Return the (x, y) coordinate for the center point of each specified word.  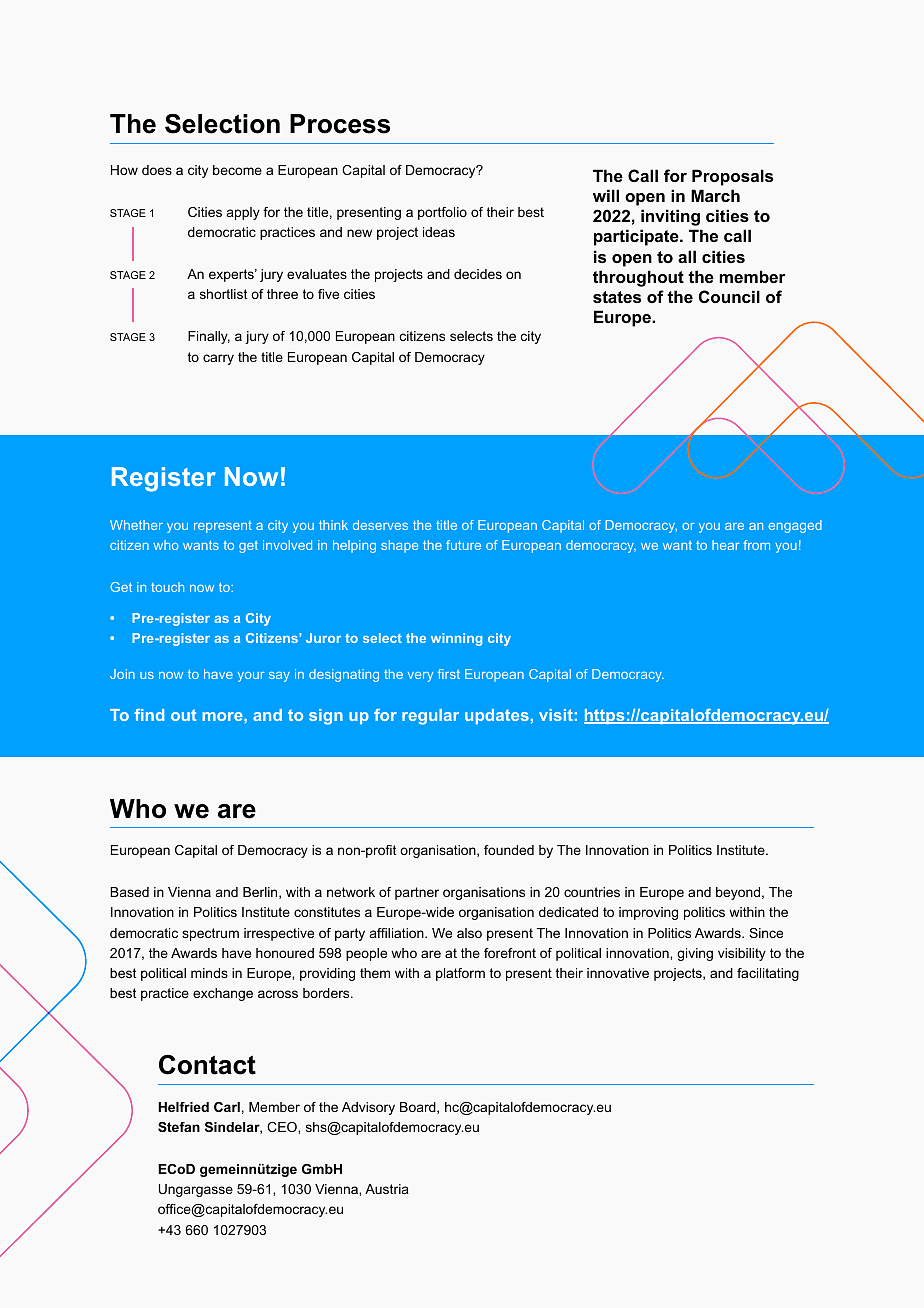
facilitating (768, 974)
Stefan (179, 1127)
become (237, 170)
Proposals (732, 177)
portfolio (442, 213)
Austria (387, 1189)
